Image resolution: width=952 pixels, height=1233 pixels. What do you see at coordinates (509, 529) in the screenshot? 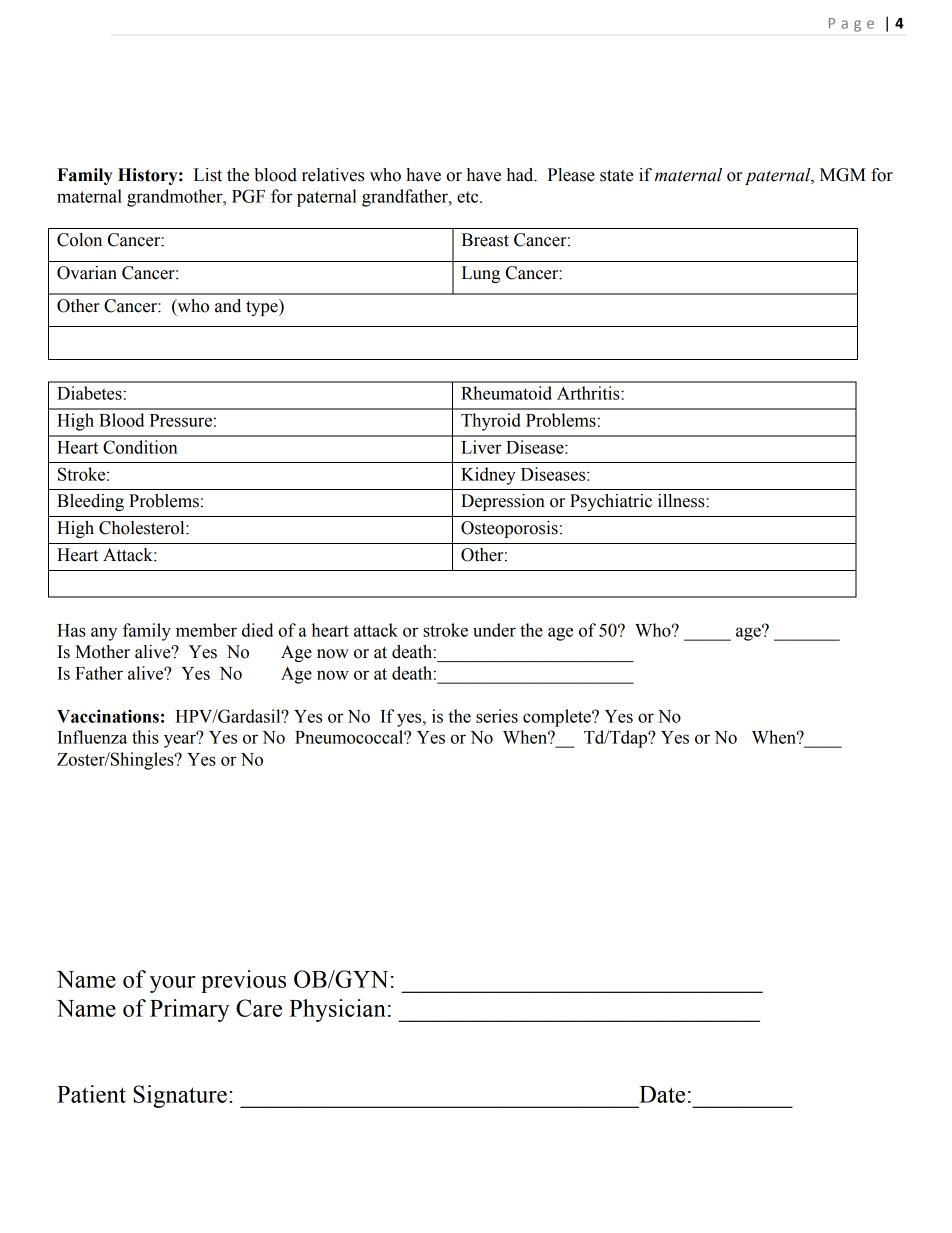
I see `Osteoporosis` at bounding box center [509, 529].
